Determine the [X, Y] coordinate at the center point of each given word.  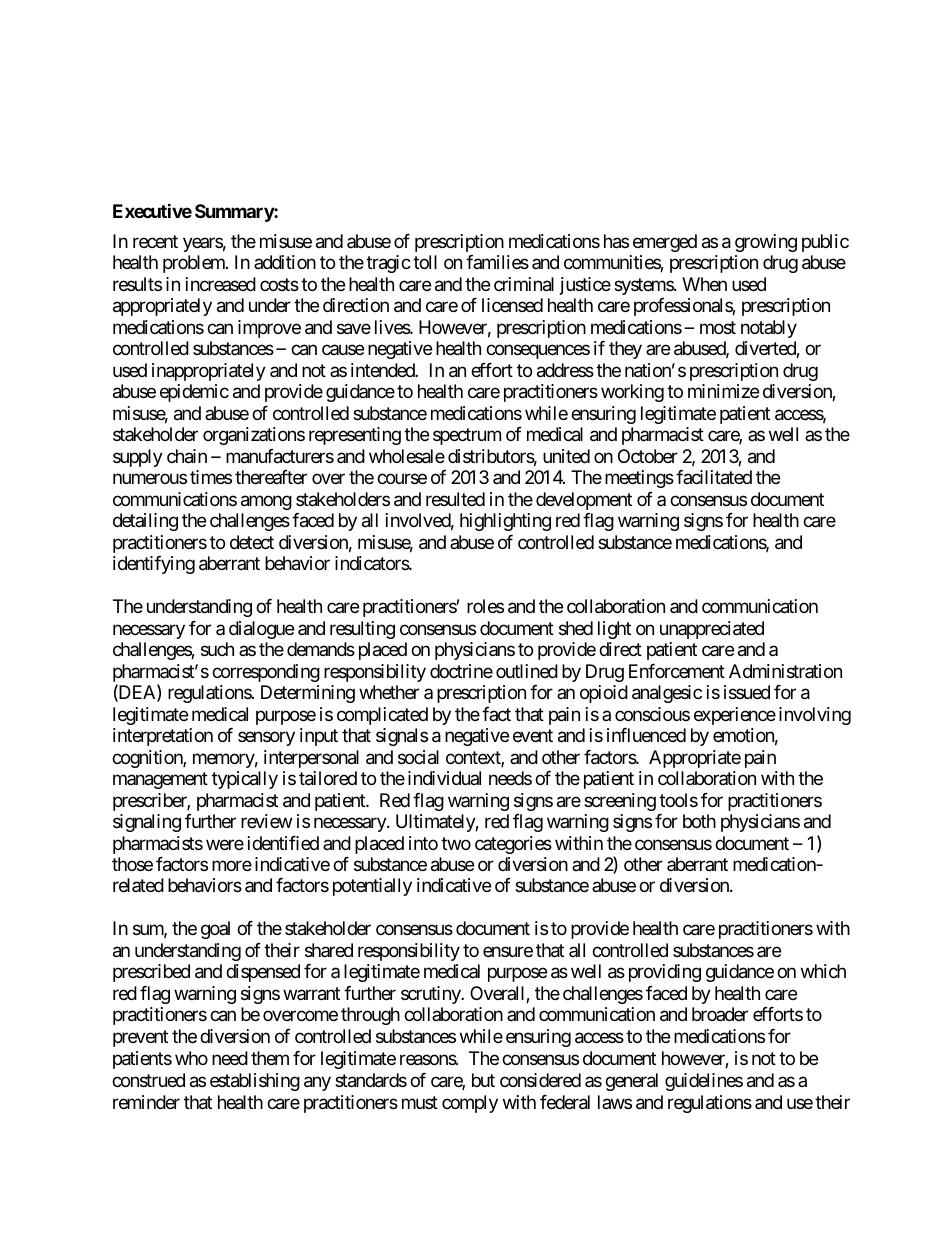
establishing [255, 1082]
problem [195, 264]
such [217, 649]
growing [766, 243]
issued [747, 692]
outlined [527, 671]
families [497, 262]
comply [470, 1104]
